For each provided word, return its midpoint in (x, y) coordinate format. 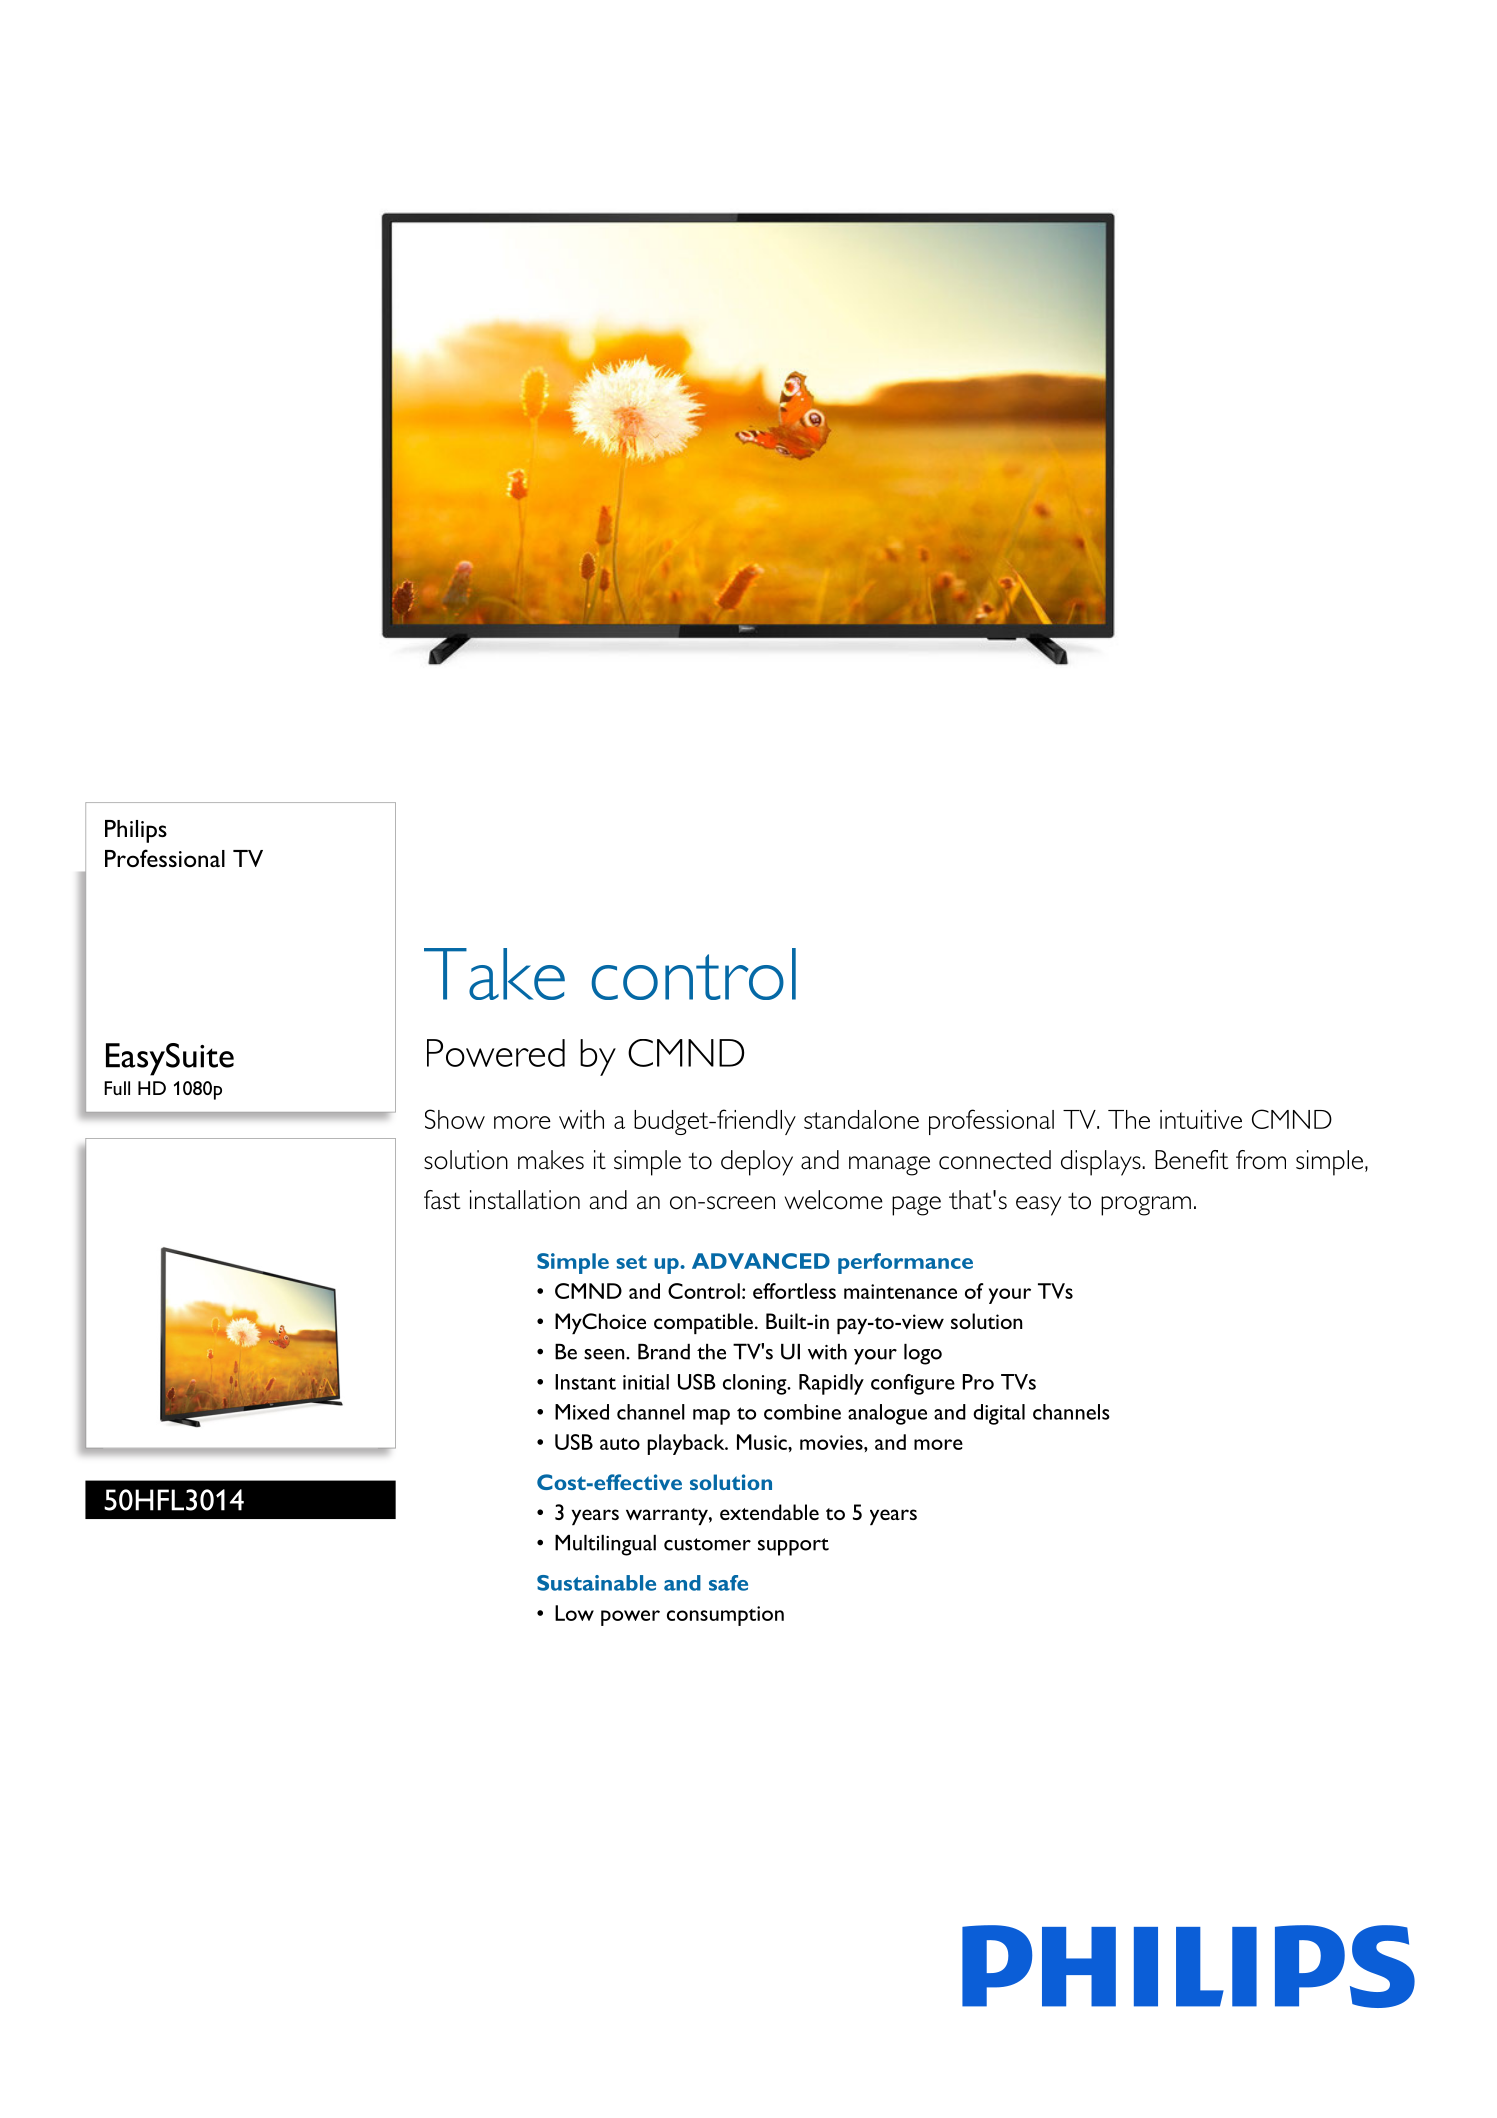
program (1146, 1206)
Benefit (1191, 1160)
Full (117, 1088)
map (711, 1417)
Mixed (582, 1412)
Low (574, 1613)
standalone (861, 1119)
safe (728, 1583)
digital (999, 1414)
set (631, 1262)
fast (442, 1200)
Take (494, 974)
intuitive (1201, 1119)
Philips (136, 831)
